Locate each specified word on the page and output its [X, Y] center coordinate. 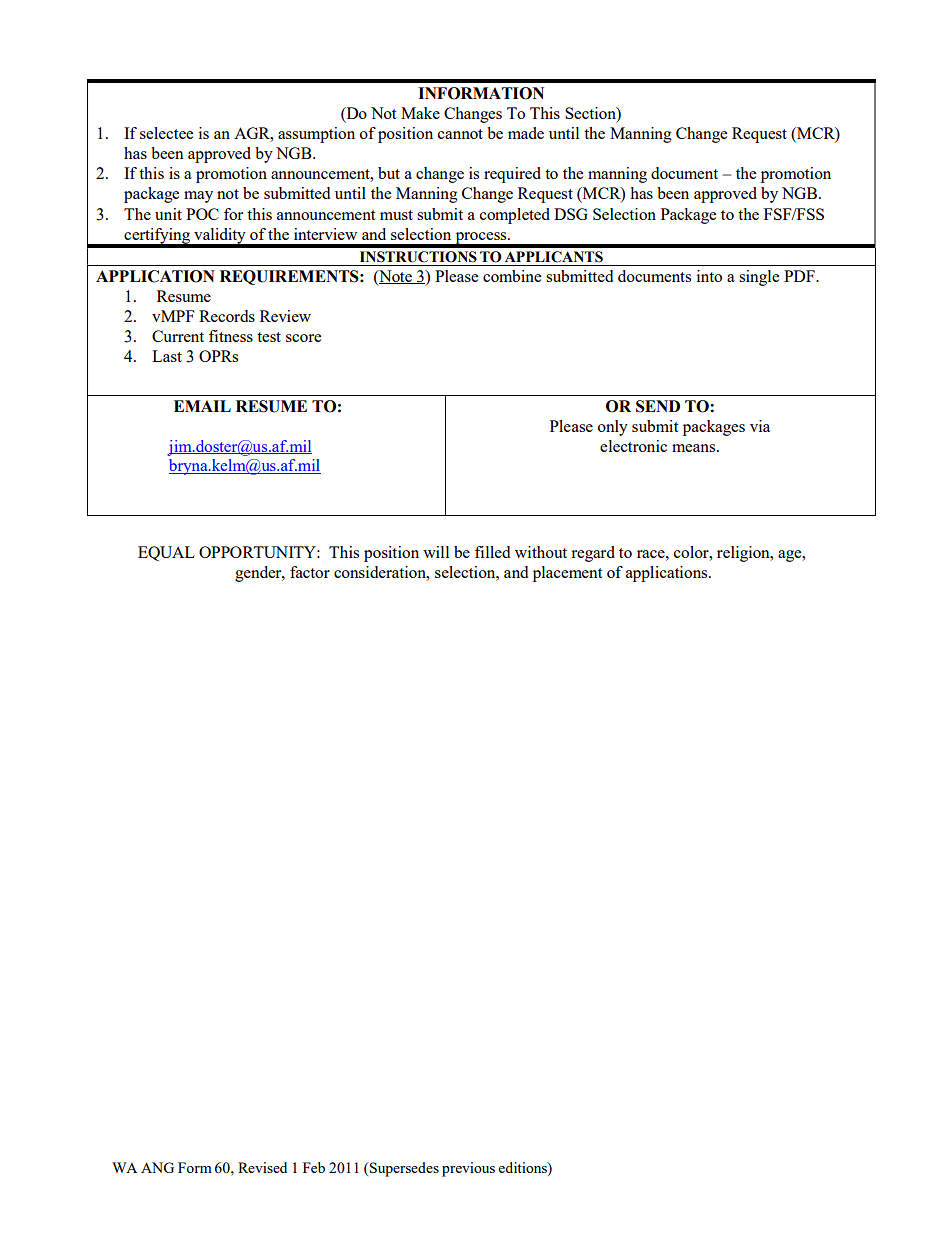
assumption [316, 135]
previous [468, 1169]
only [613, 428]
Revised [262, 1167]
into [709, 276]
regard [593, 554]
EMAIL [202, 406]
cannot [460, 134]
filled [492, 552]
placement [567, 574]
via [760, 426]
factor [310, 572]
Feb [314, 1167]
